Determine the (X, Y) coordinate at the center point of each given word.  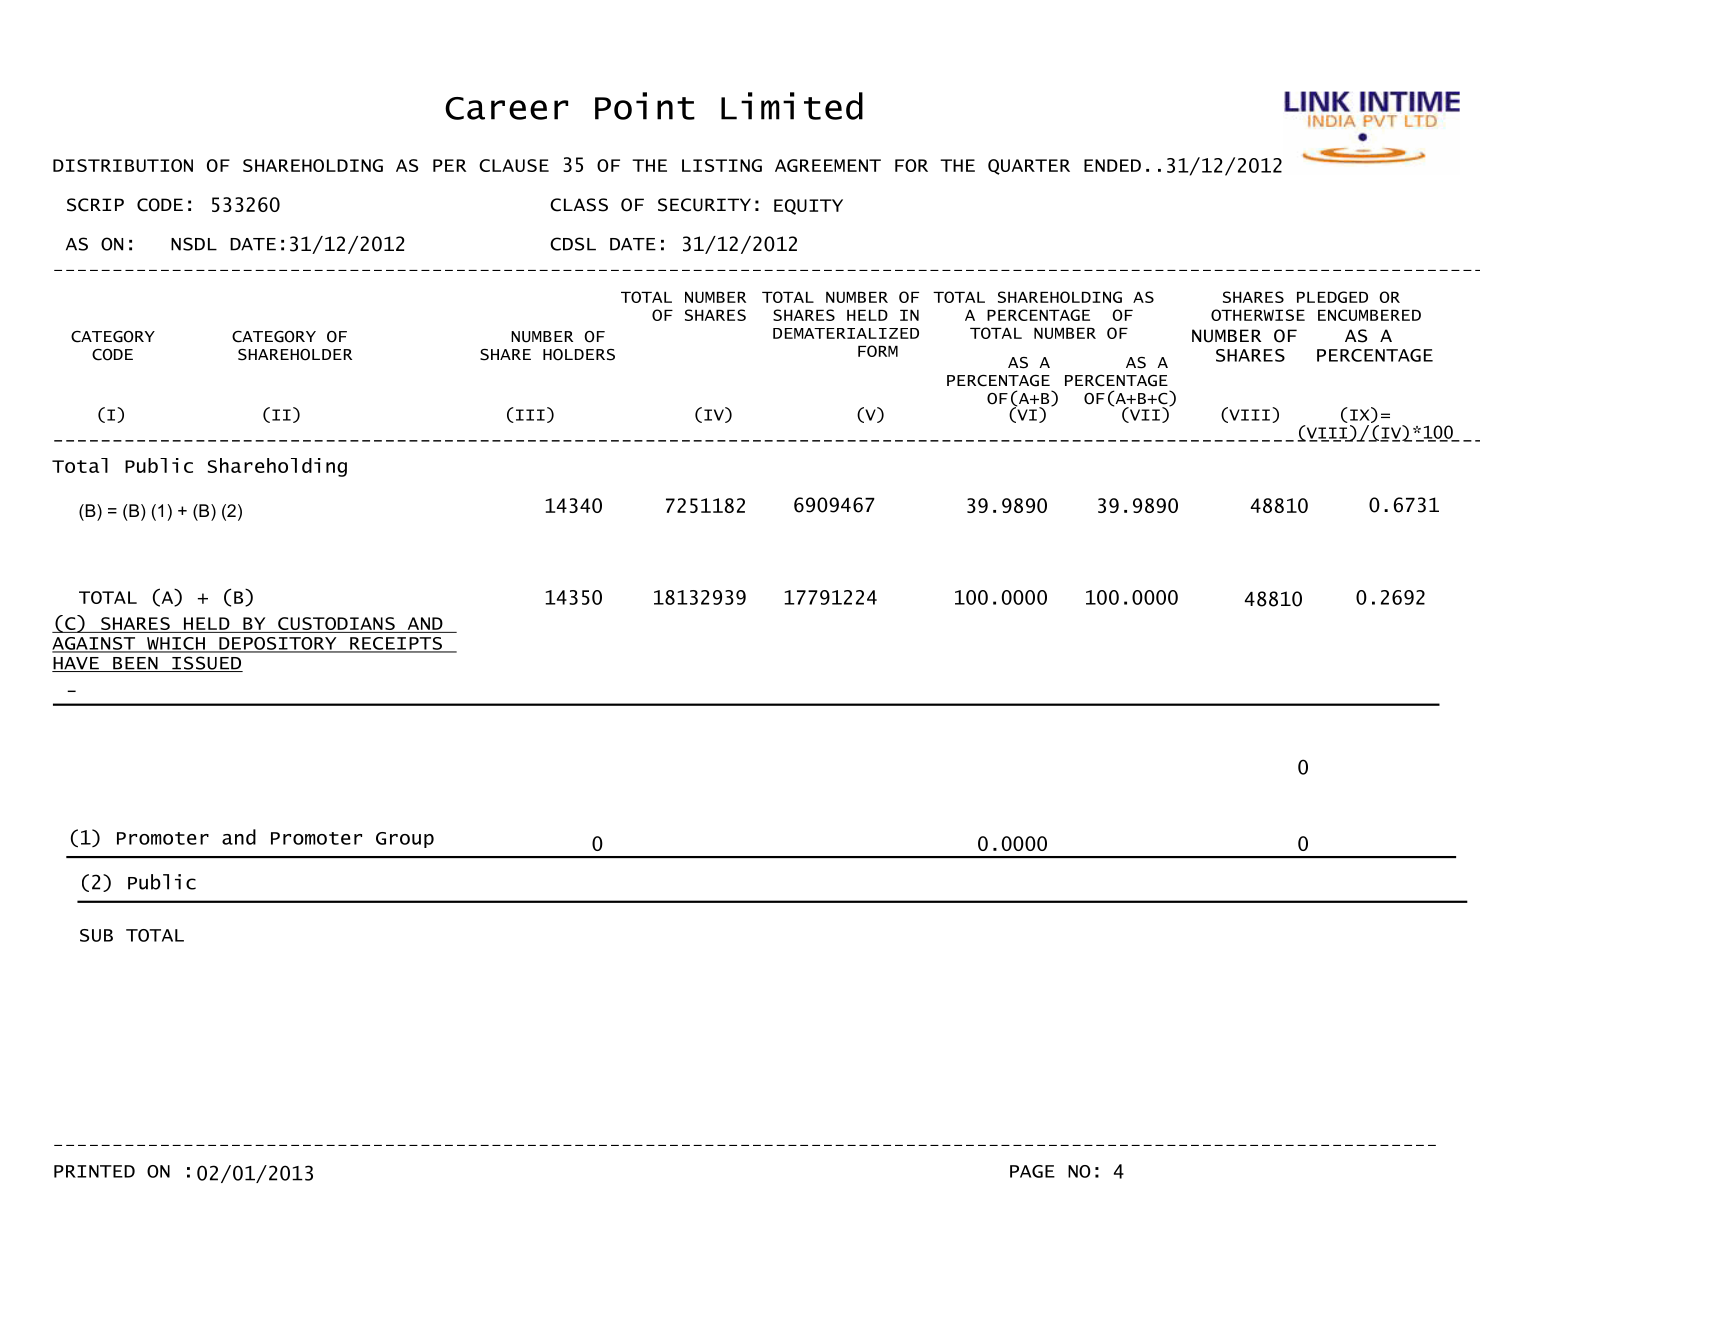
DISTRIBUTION (123, 165)
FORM (878, 351)
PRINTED (94, 1171)
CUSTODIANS (336, 625)
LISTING (722, 165)
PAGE (1032, 1171)
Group (405, 840)
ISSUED (206, 664)
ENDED (1112, 165)
